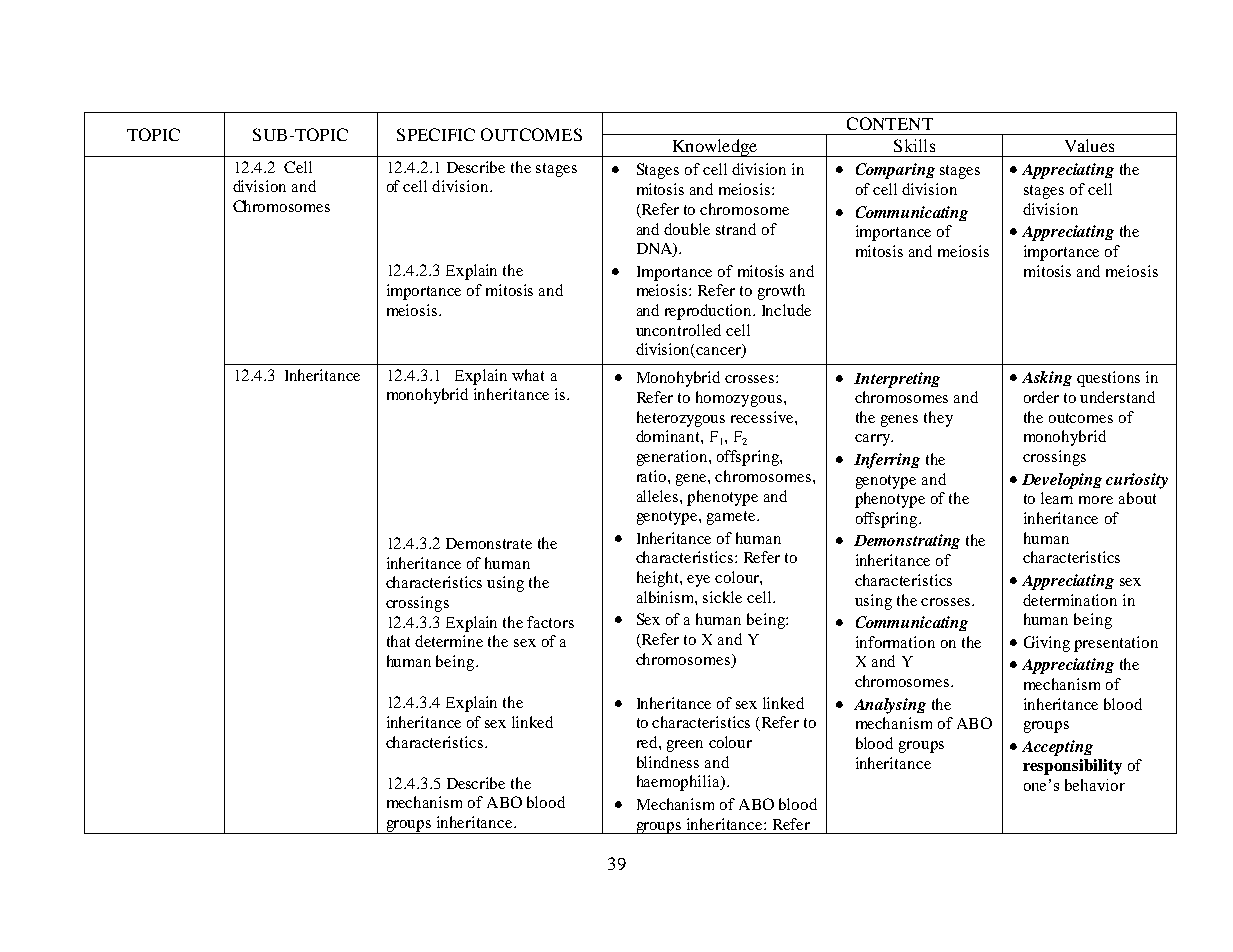 The height and width of the document is (952, 1233). I want to click on eye, so click(698, 581).
